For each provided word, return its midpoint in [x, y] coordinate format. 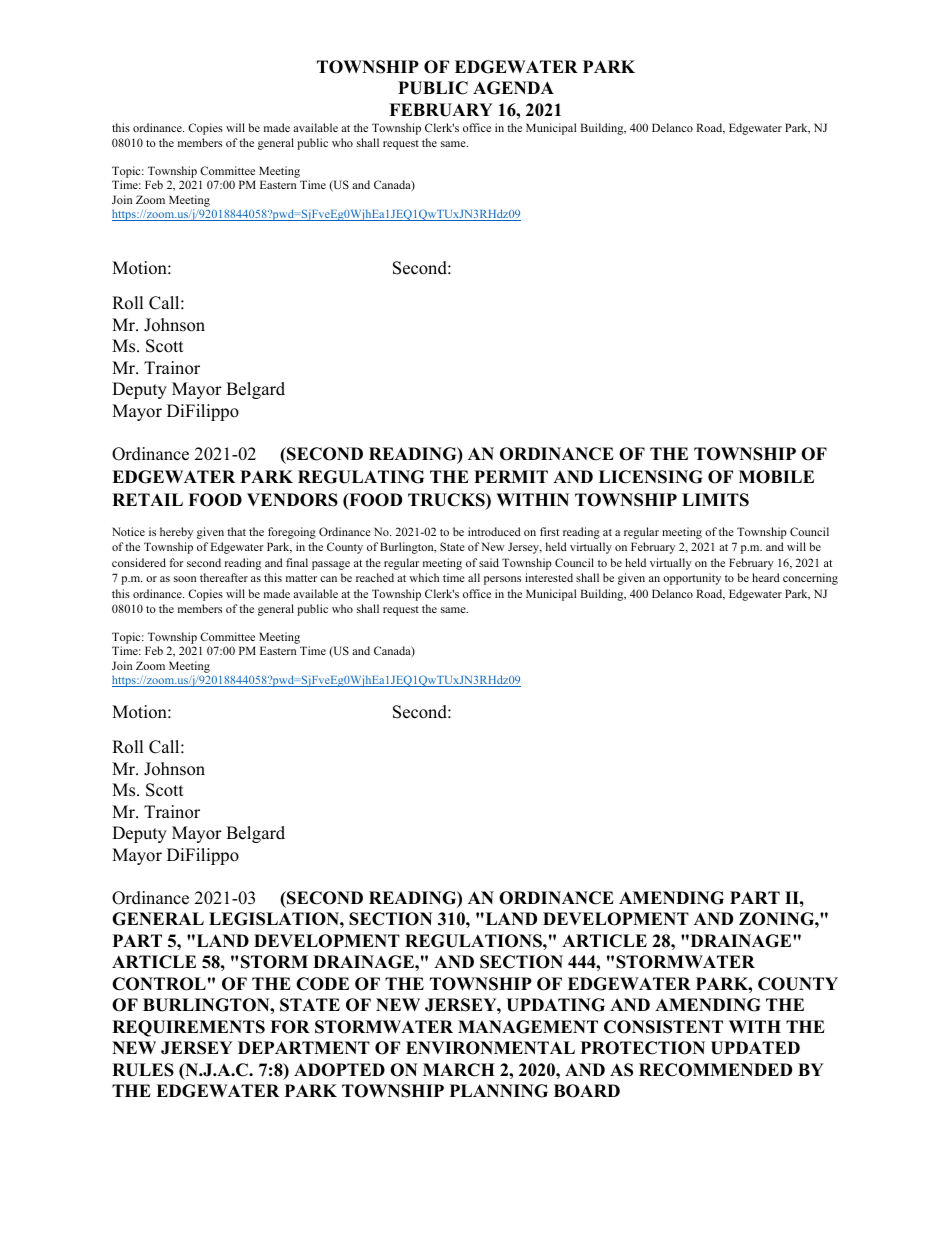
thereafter [224, 577]
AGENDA [513, 88]
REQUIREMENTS [188, 1028]
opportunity [692, 579]
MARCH [459, 1070]
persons [502, 580]
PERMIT [511, 476]
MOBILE [776, 477]
